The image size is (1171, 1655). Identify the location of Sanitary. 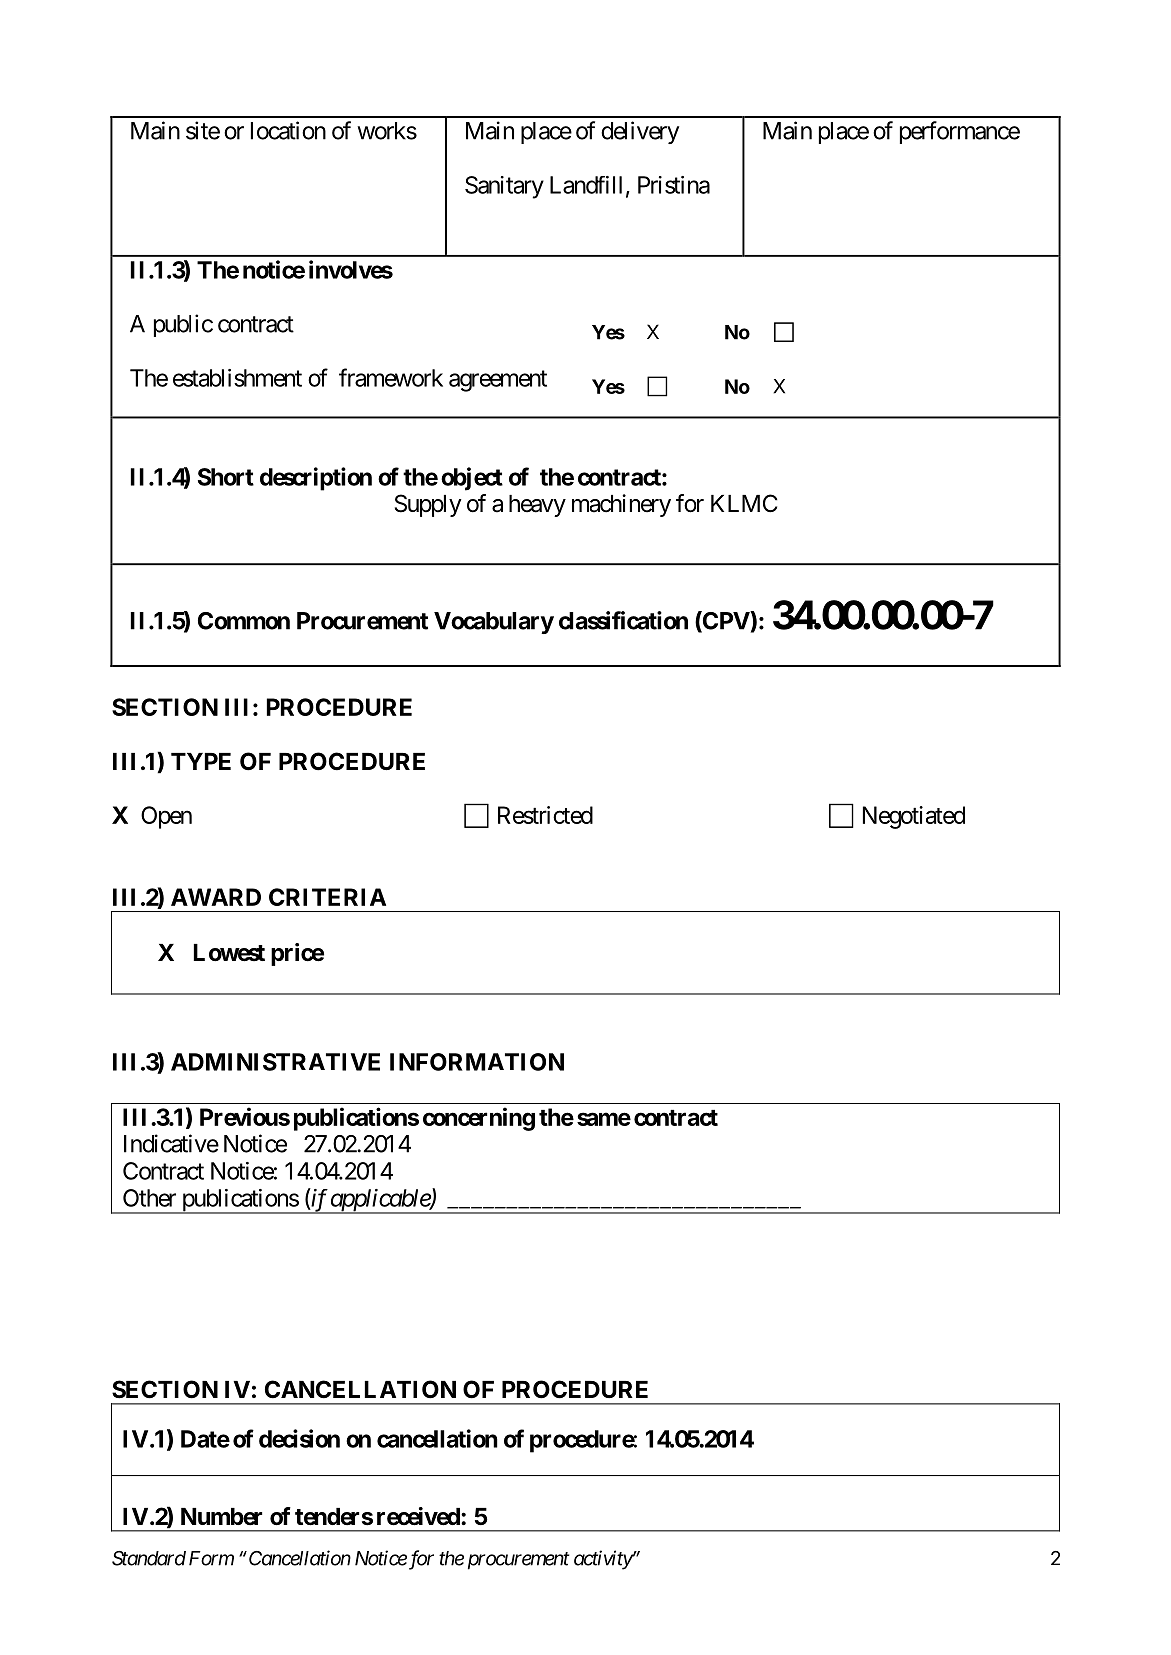
(504, 187).
